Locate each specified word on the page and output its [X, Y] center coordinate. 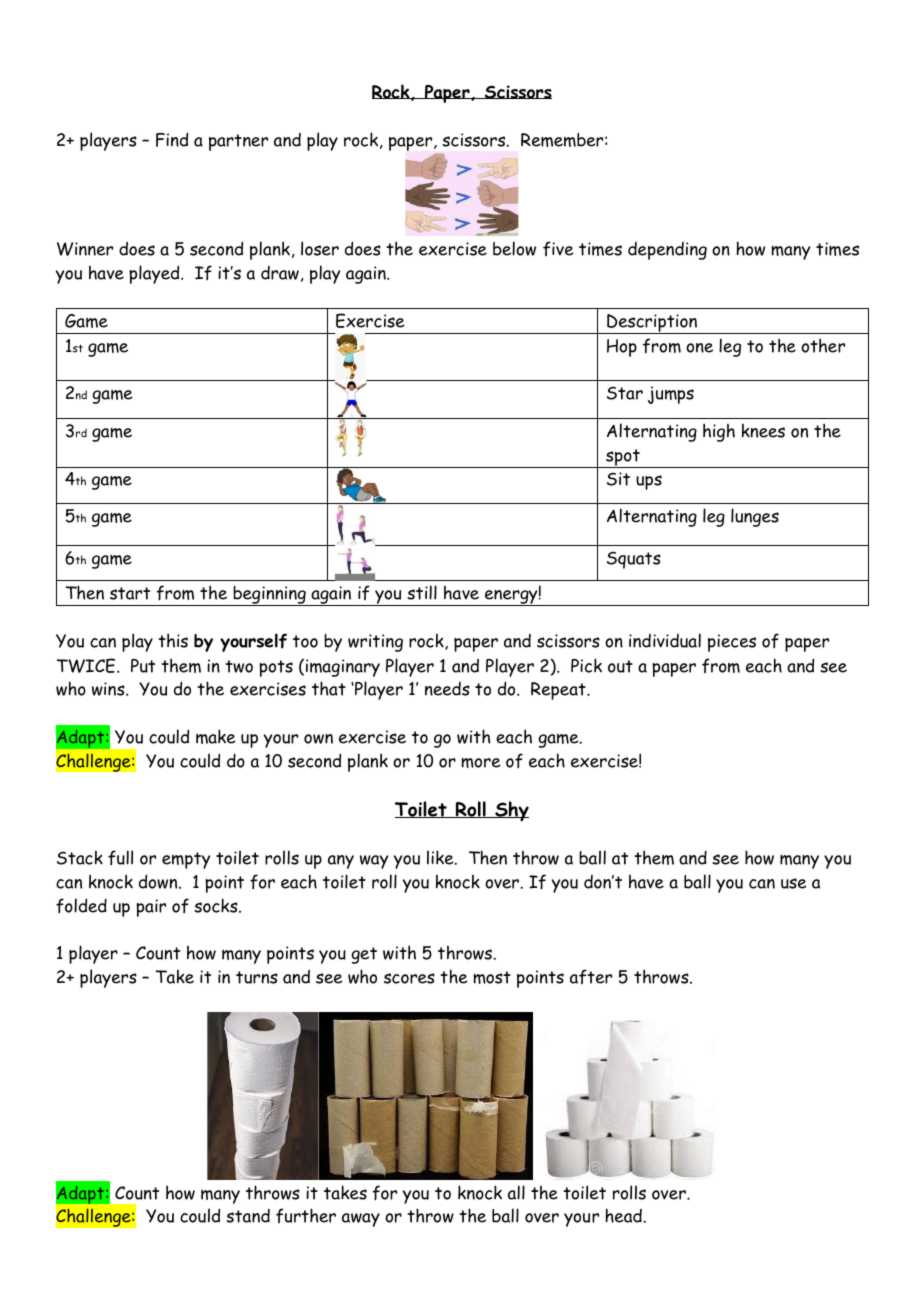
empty [186, 860]
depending [667, 251]
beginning [269, 596]
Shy [511, 811]
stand [248, 1216]
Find [172, 139]
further [306, 1215]
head [624, 1215]
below [514, 248]
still [422, 592]
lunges [755, 517]
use [793, 883]
